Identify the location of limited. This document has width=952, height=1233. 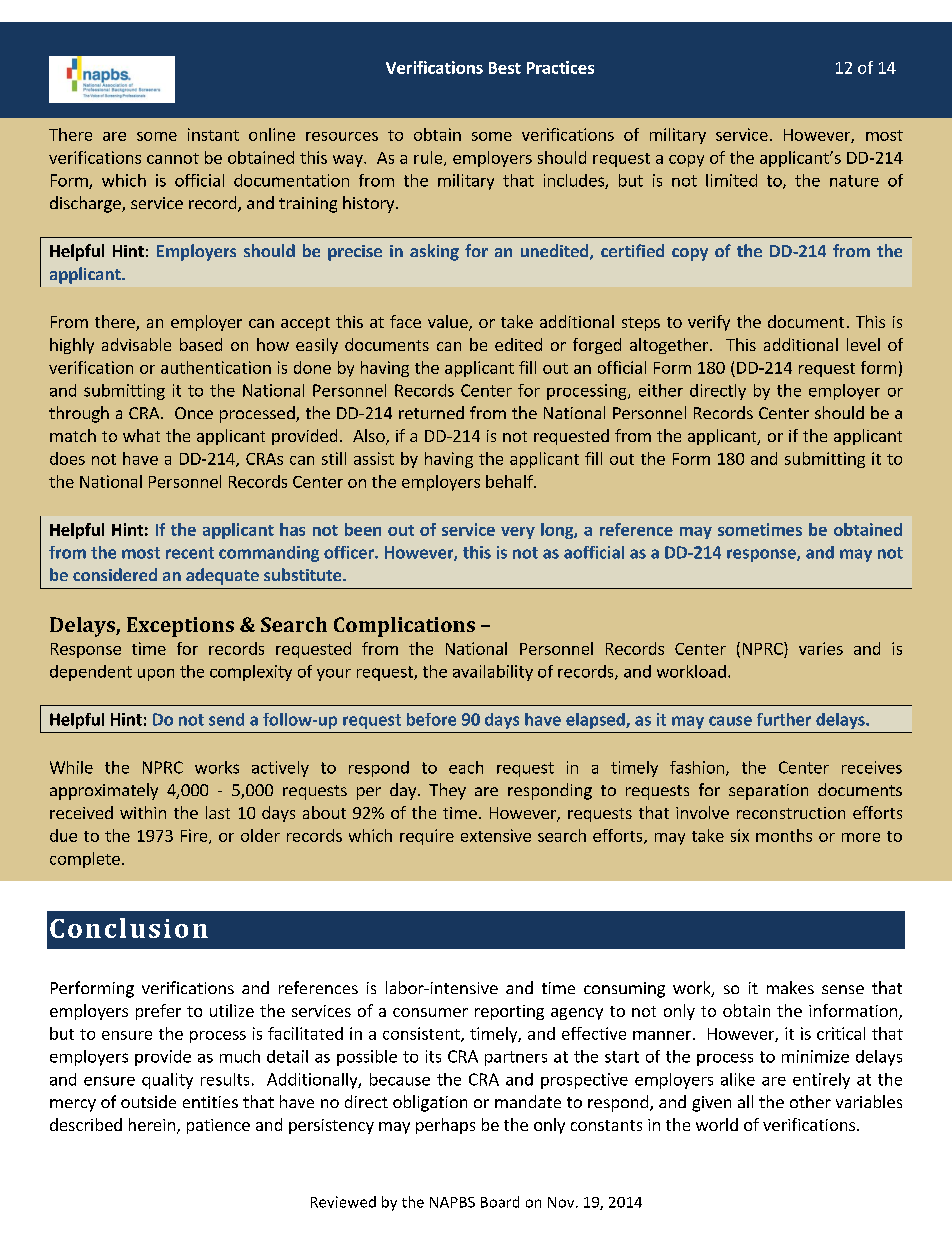
(731, 180).
